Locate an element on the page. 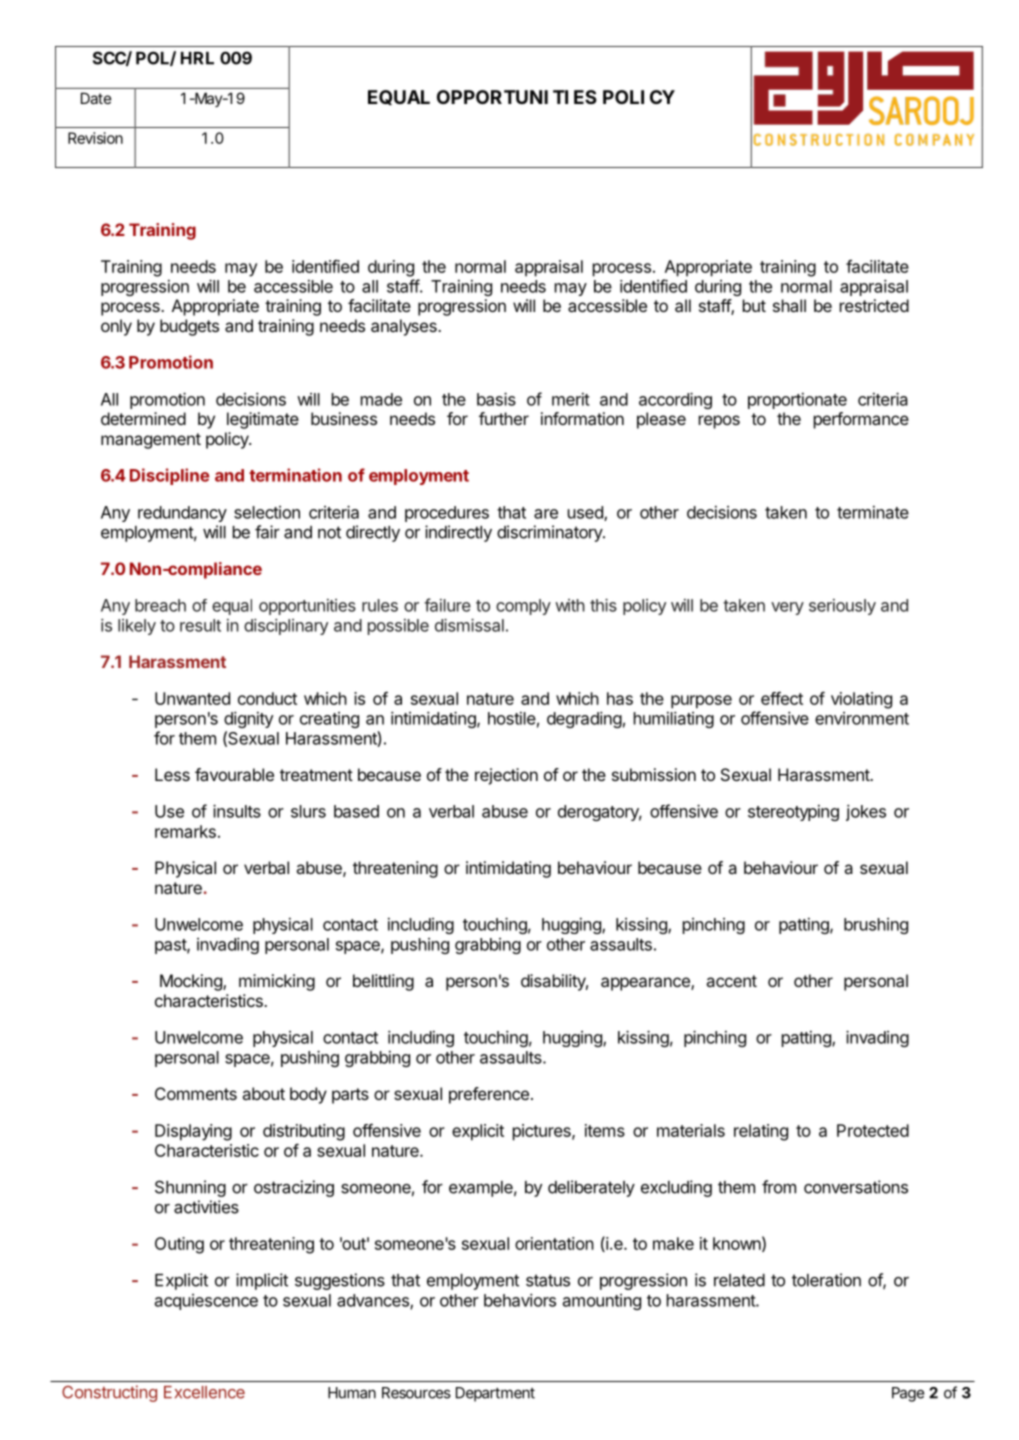 Image resolution: width=1019 pixels, height=1440 pixels. discriminatory is located at coordinates (550, 533).
